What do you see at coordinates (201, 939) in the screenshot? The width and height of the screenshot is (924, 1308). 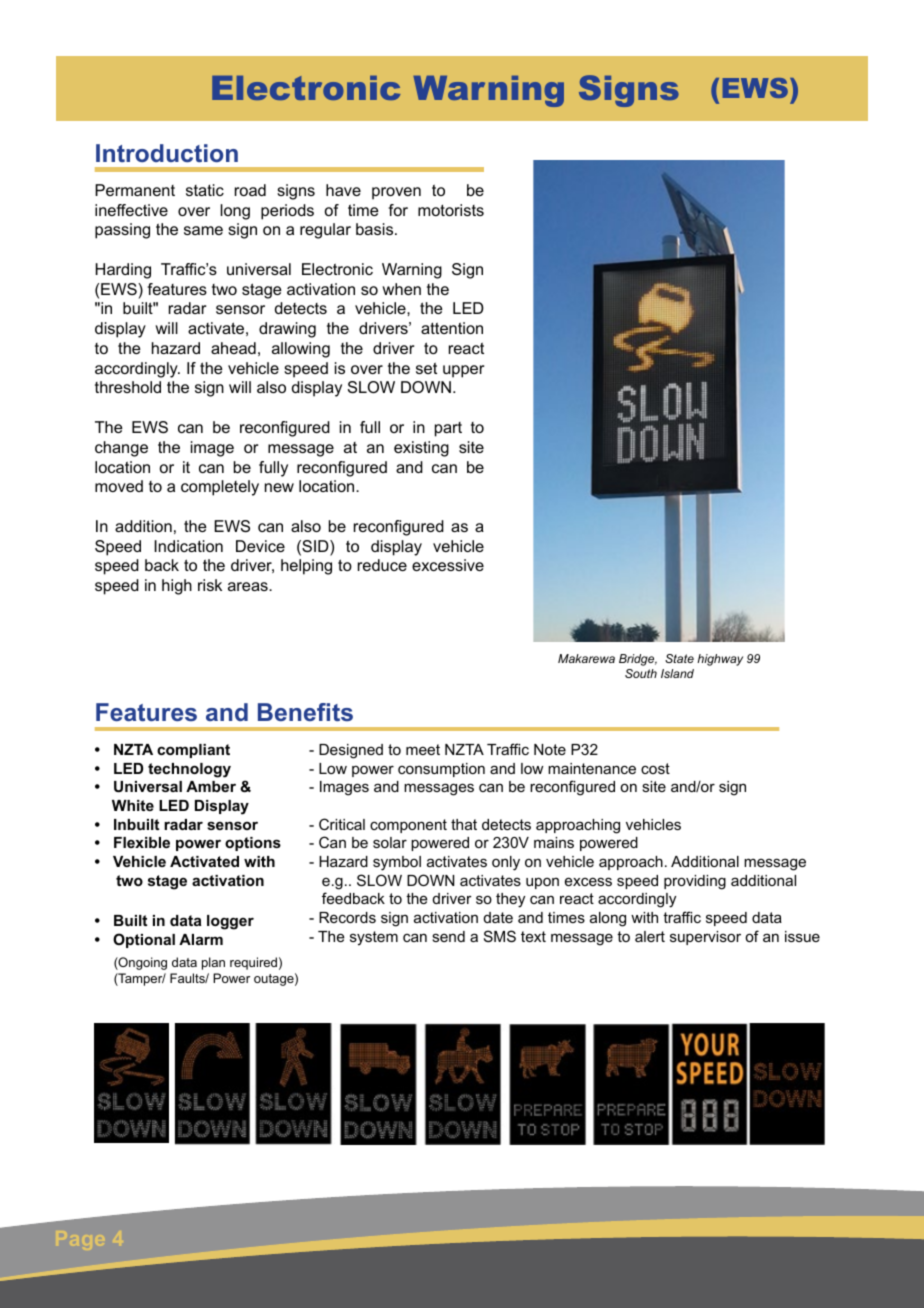 I see `Alarm` at bounding box center [201, 939].
